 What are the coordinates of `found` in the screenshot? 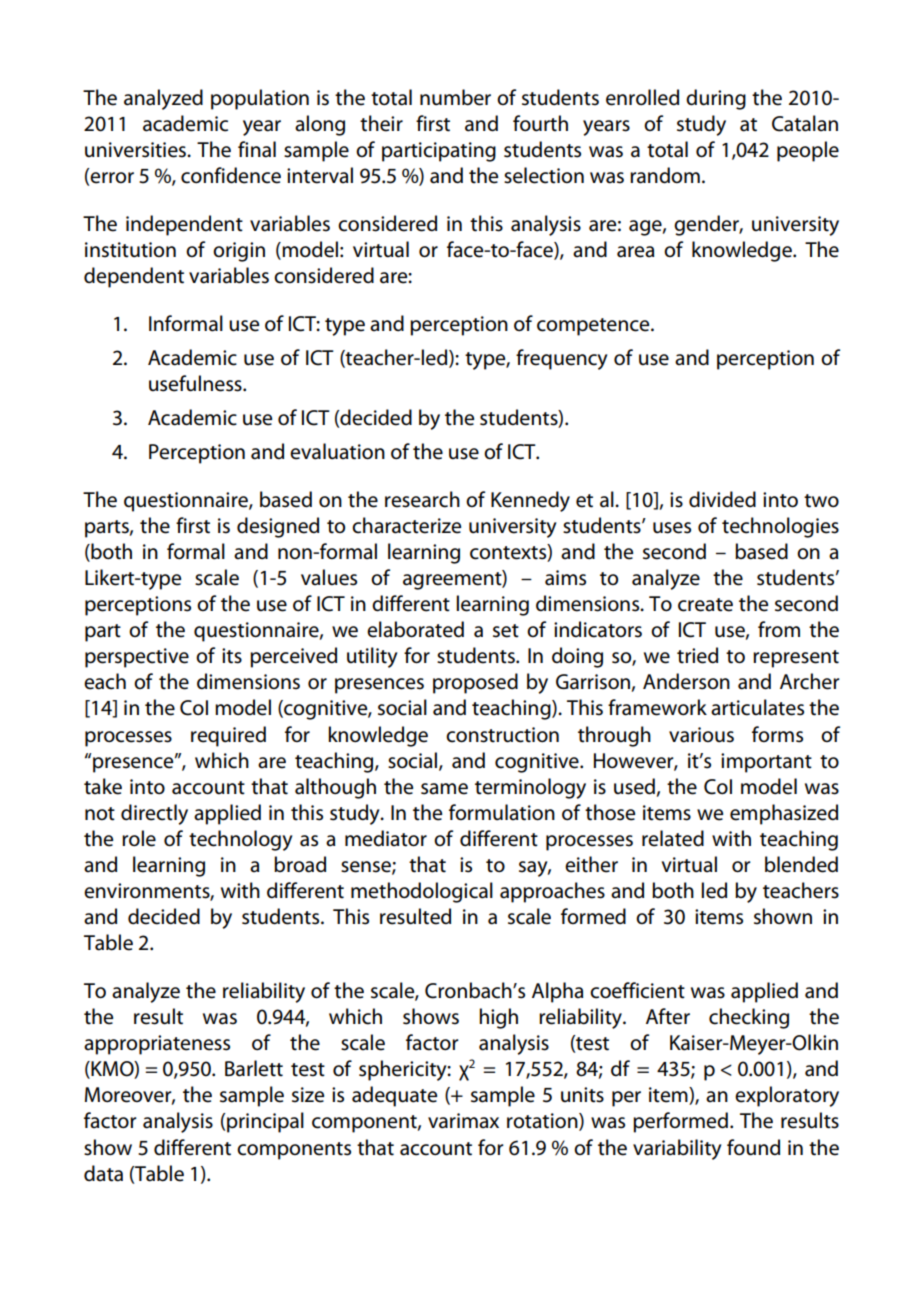 It's located at (753, 1147).
